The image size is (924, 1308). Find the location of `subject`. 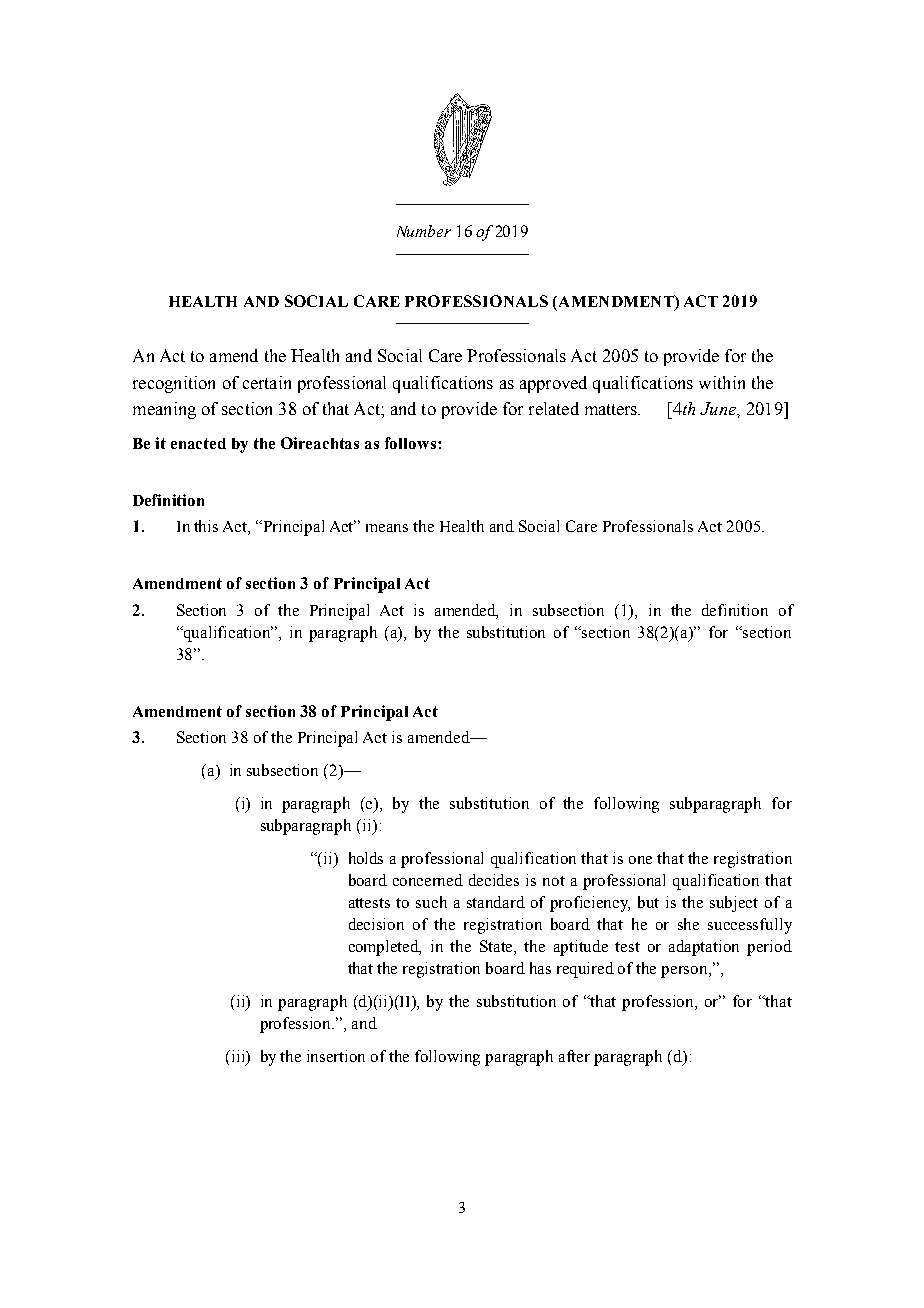

subject is located at coordinates (734, 904).
